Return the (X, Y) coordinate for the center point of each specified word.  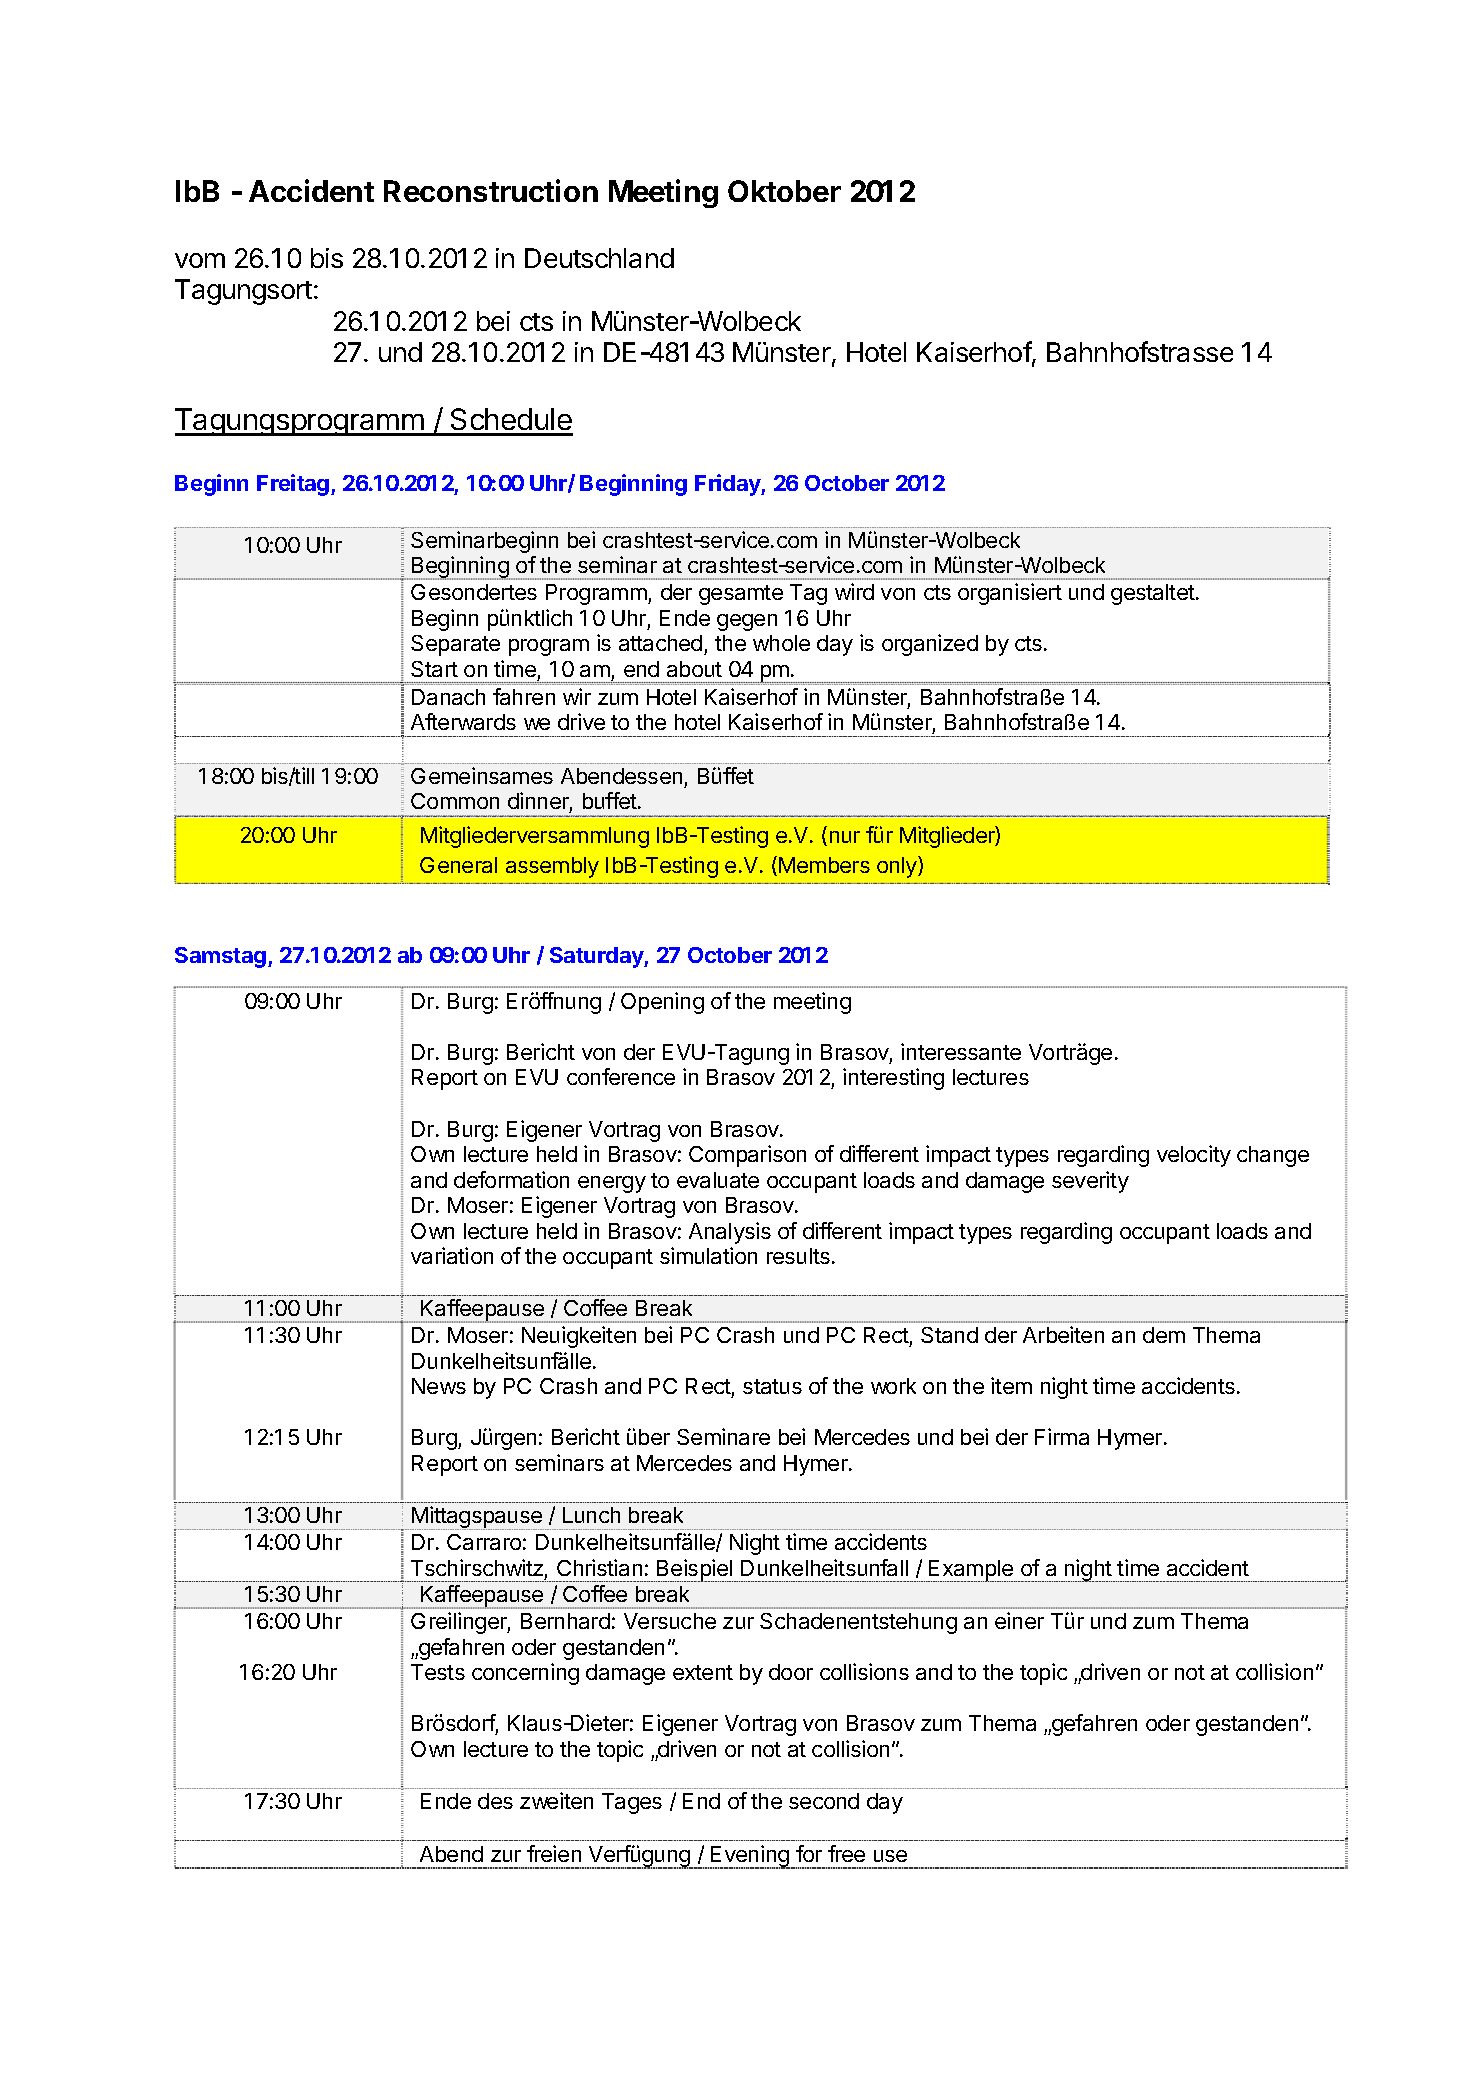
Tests (438, 1672)
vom (200, 260)
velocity (1194, 1156)
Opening (662, 1003)
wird (854, 591)
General (458, 865)
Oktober (784, 191)
